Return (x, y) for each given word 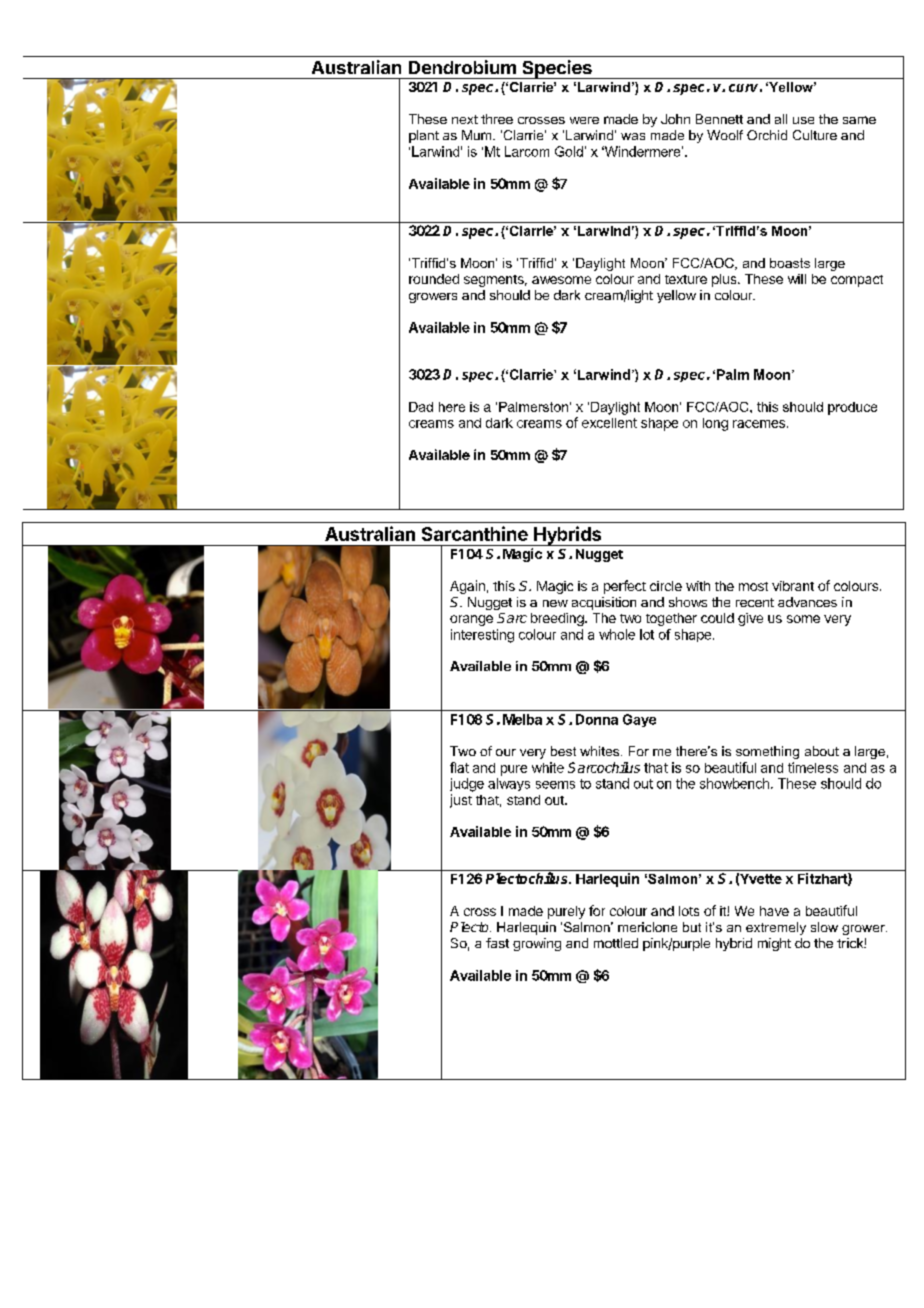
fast (497, 943)
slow (824, 927)
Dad (421, 407)
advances (807, 602)
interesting (482, 636)
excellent (609, 423)
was (633, 136)
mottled (616, 943)
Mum (478, 135)
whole (617, 634)
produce (852, 408)
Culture (815, 135)
